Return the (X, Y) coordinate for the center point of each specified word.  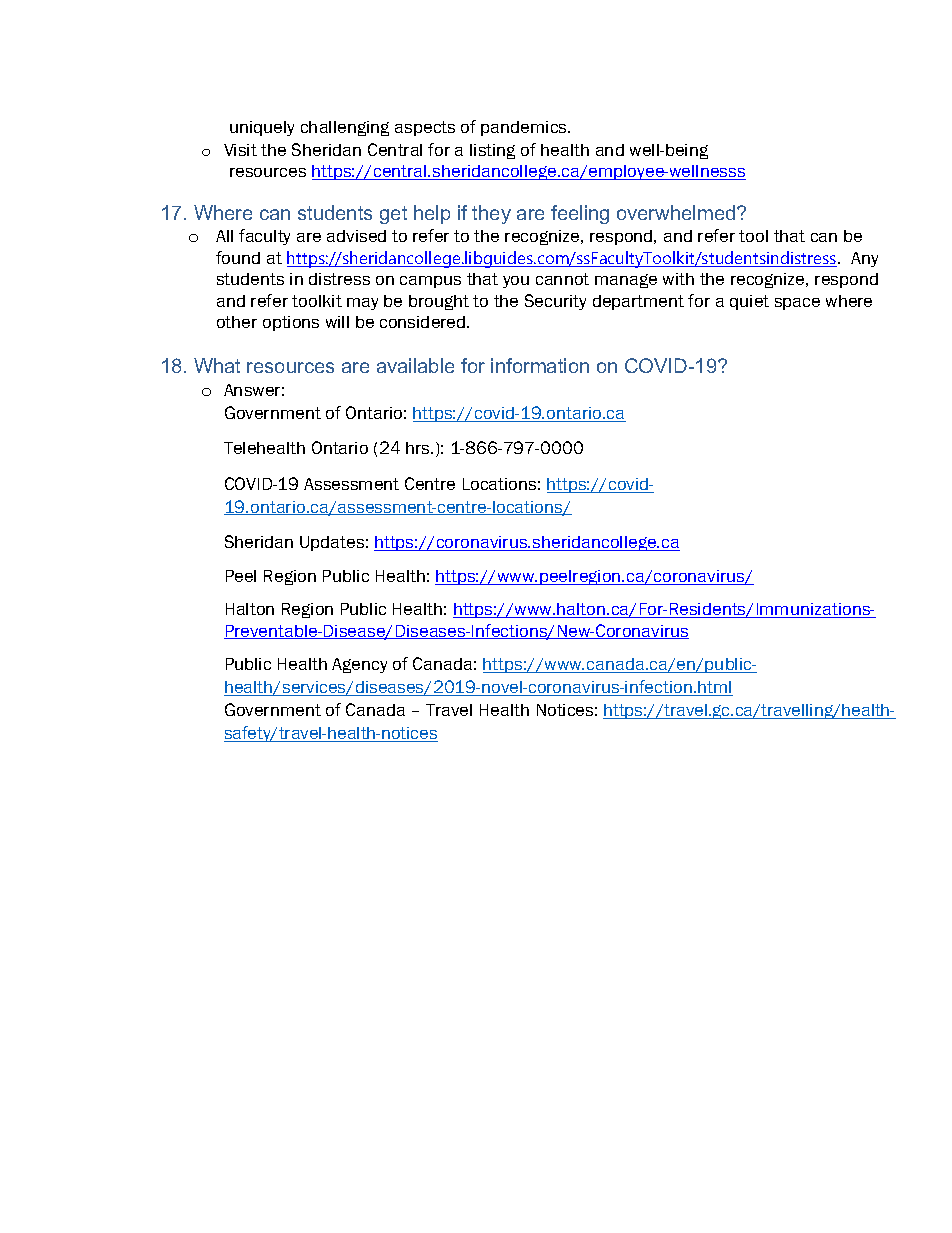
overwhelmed (677, 212)
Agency (359, 665)
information (540, 365)
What (217, 365)
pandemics (525, 128)
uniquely (262, 128)
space (797, 304)
